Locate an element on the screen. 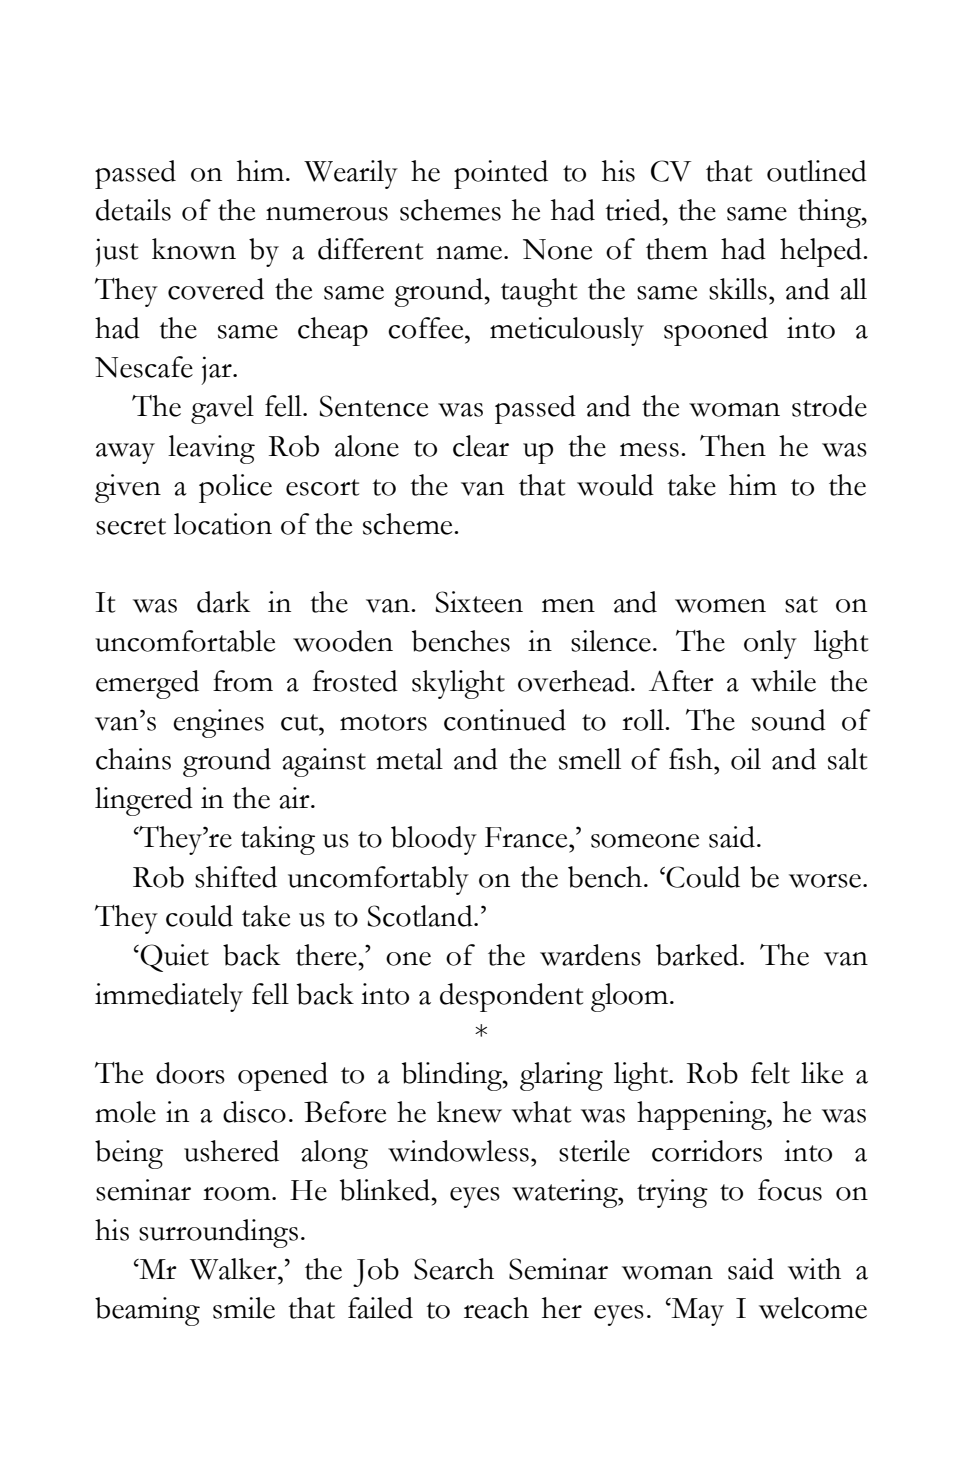  Then is located at coordinates (733, 446).
